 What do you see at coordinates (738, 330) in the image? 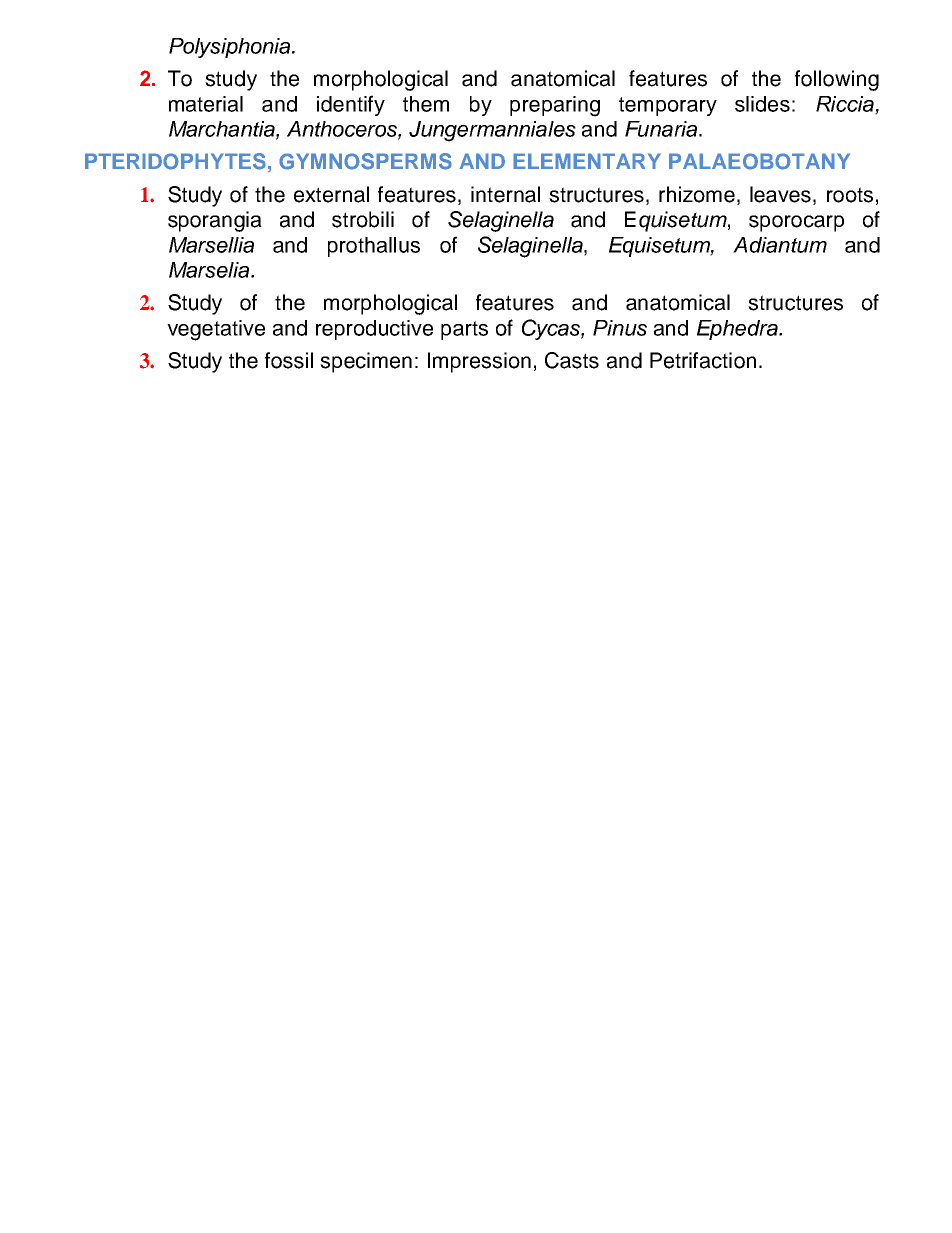
I see `Ephedra` at bounding box center [738, 330].
